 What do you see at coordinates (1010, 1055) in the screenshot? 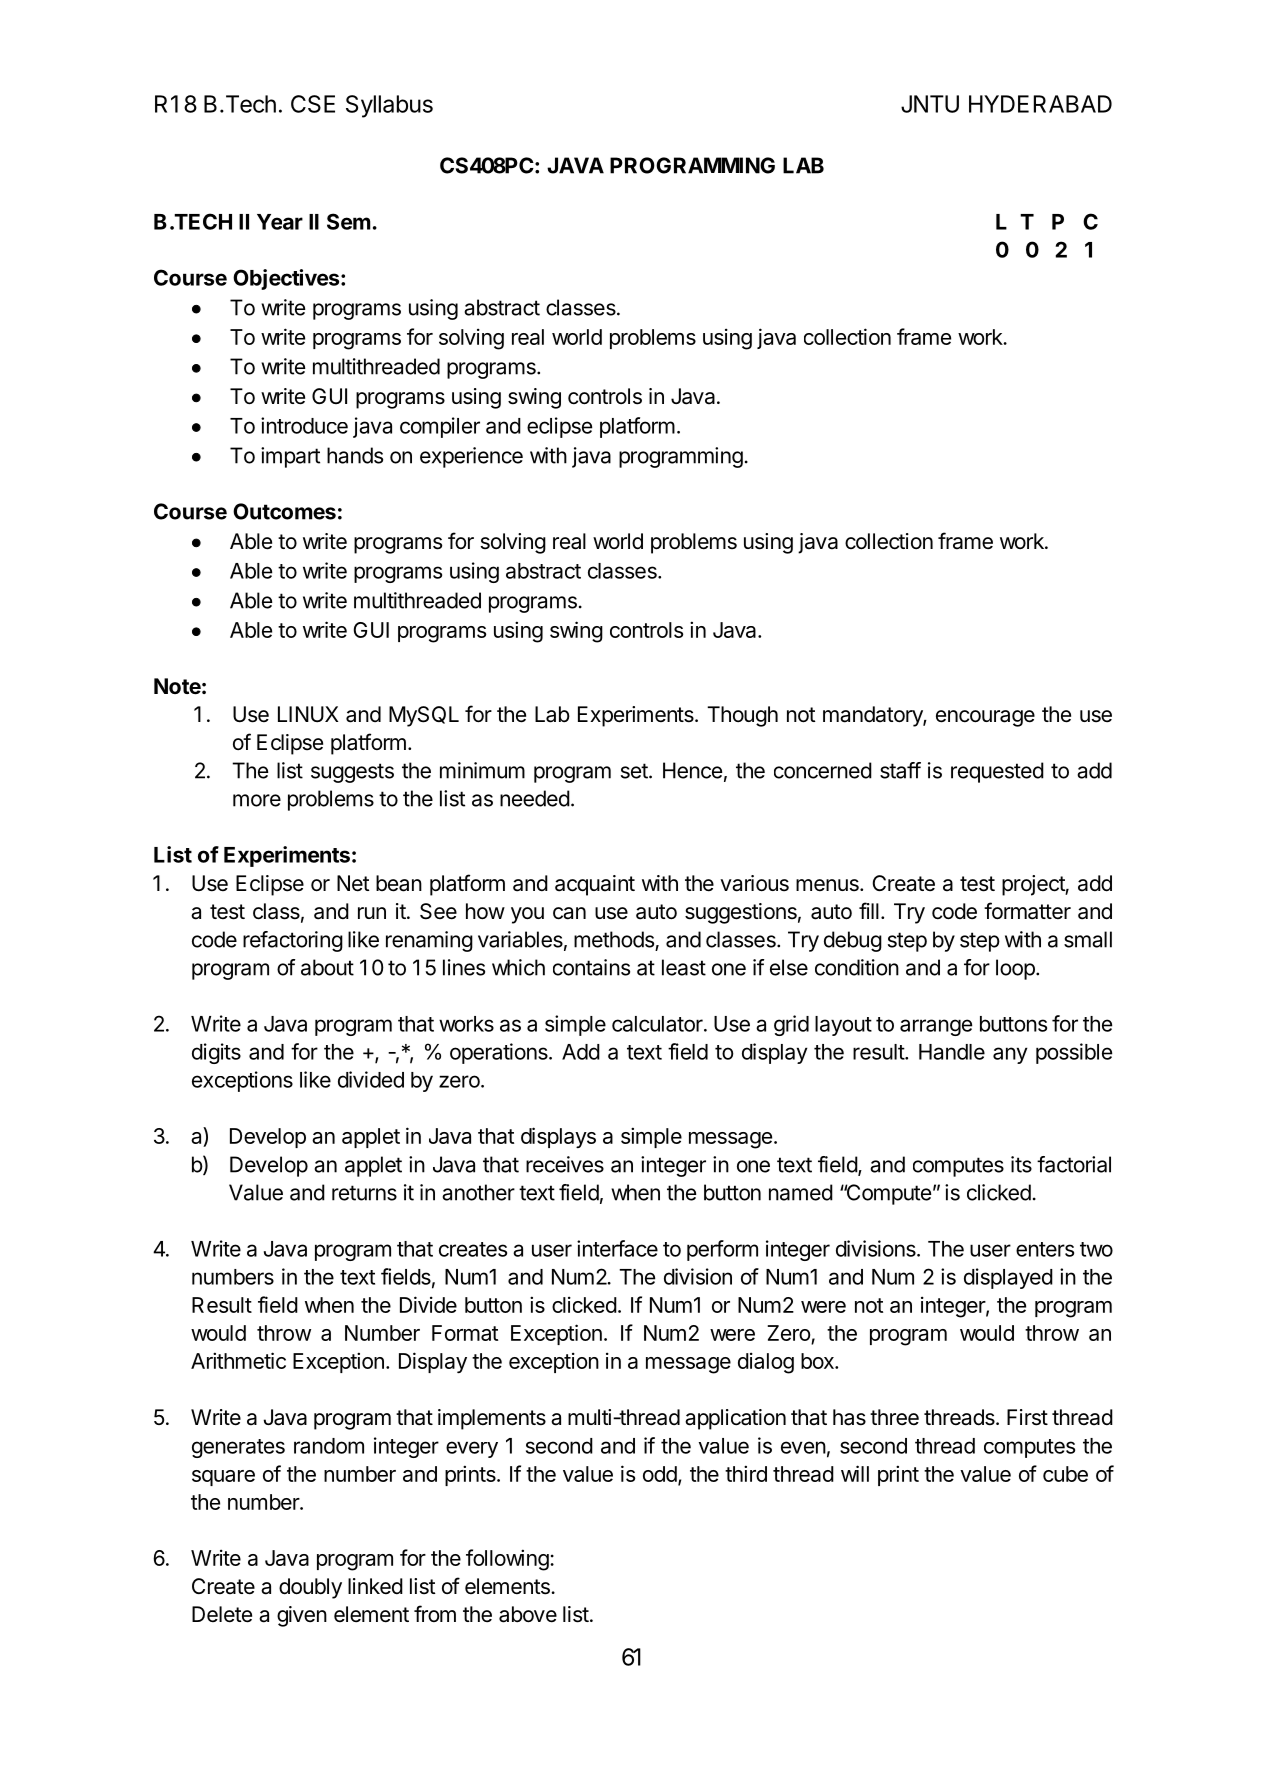
I see `any` at bounding box center [1010, 1055].
